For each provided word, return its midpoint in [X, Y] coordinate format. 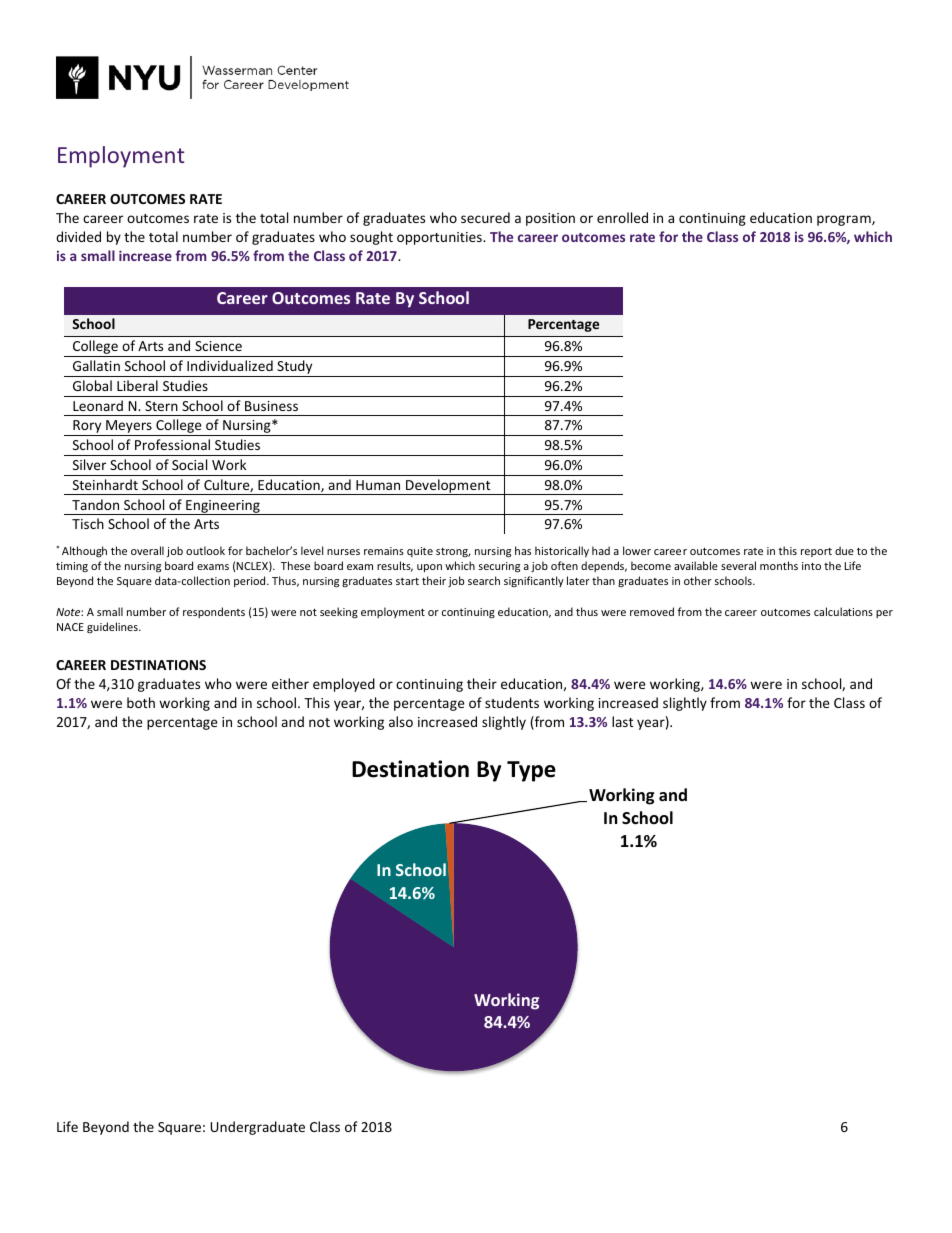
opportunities [440, 238]
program [845, 220]
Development [448, 487]
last [622, 721]
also [401, 721]
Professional [172, 444]
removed [652, 611]
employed [344, 685]
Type [531, 771]
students [512, 702]
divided [78, 236]
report [816, 552]
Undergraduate [257, 1128]
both [141, 702]
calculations [843, 611]
